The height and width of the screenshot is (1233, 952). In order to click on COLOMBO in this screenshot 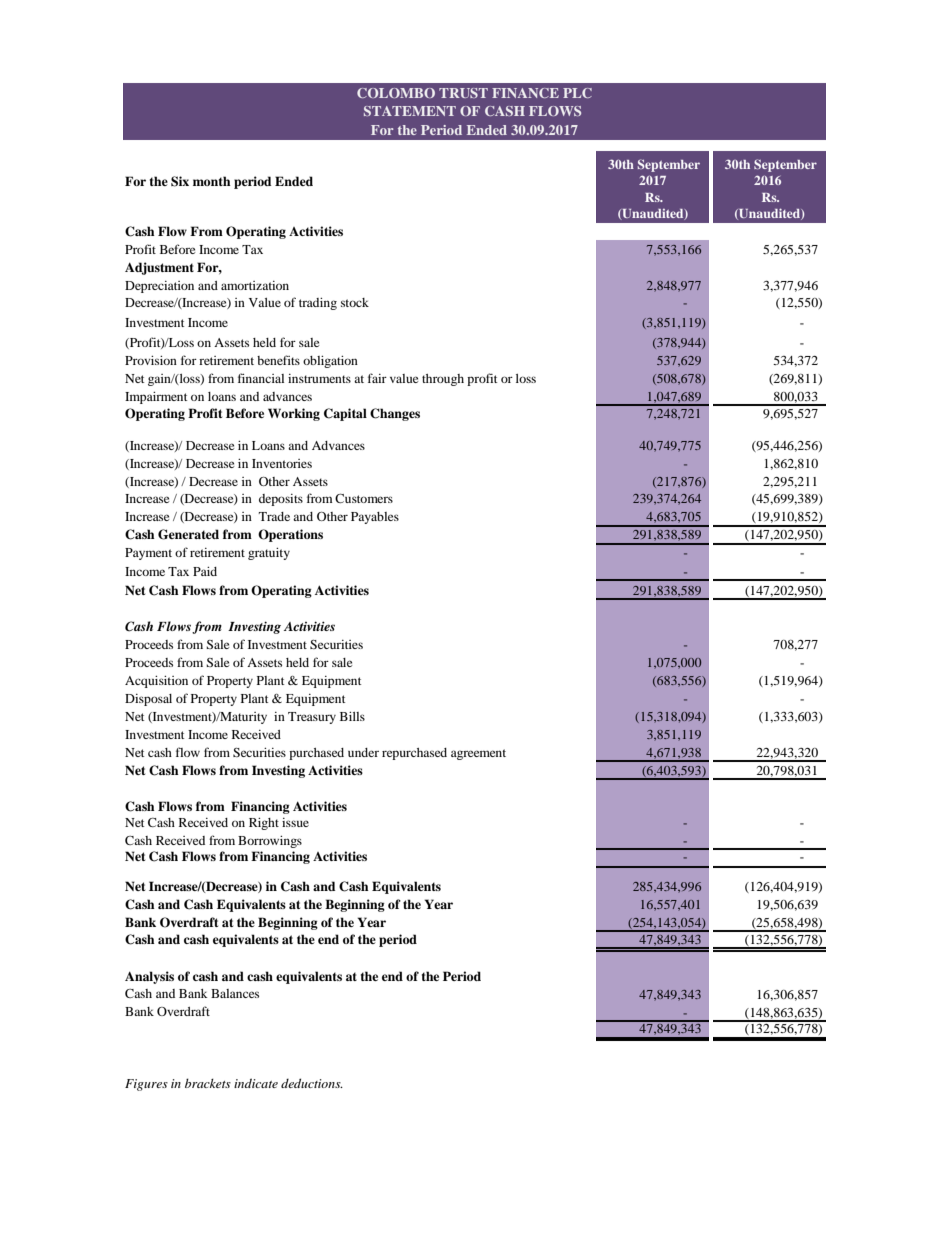, I will do `click(396, 93)`.
